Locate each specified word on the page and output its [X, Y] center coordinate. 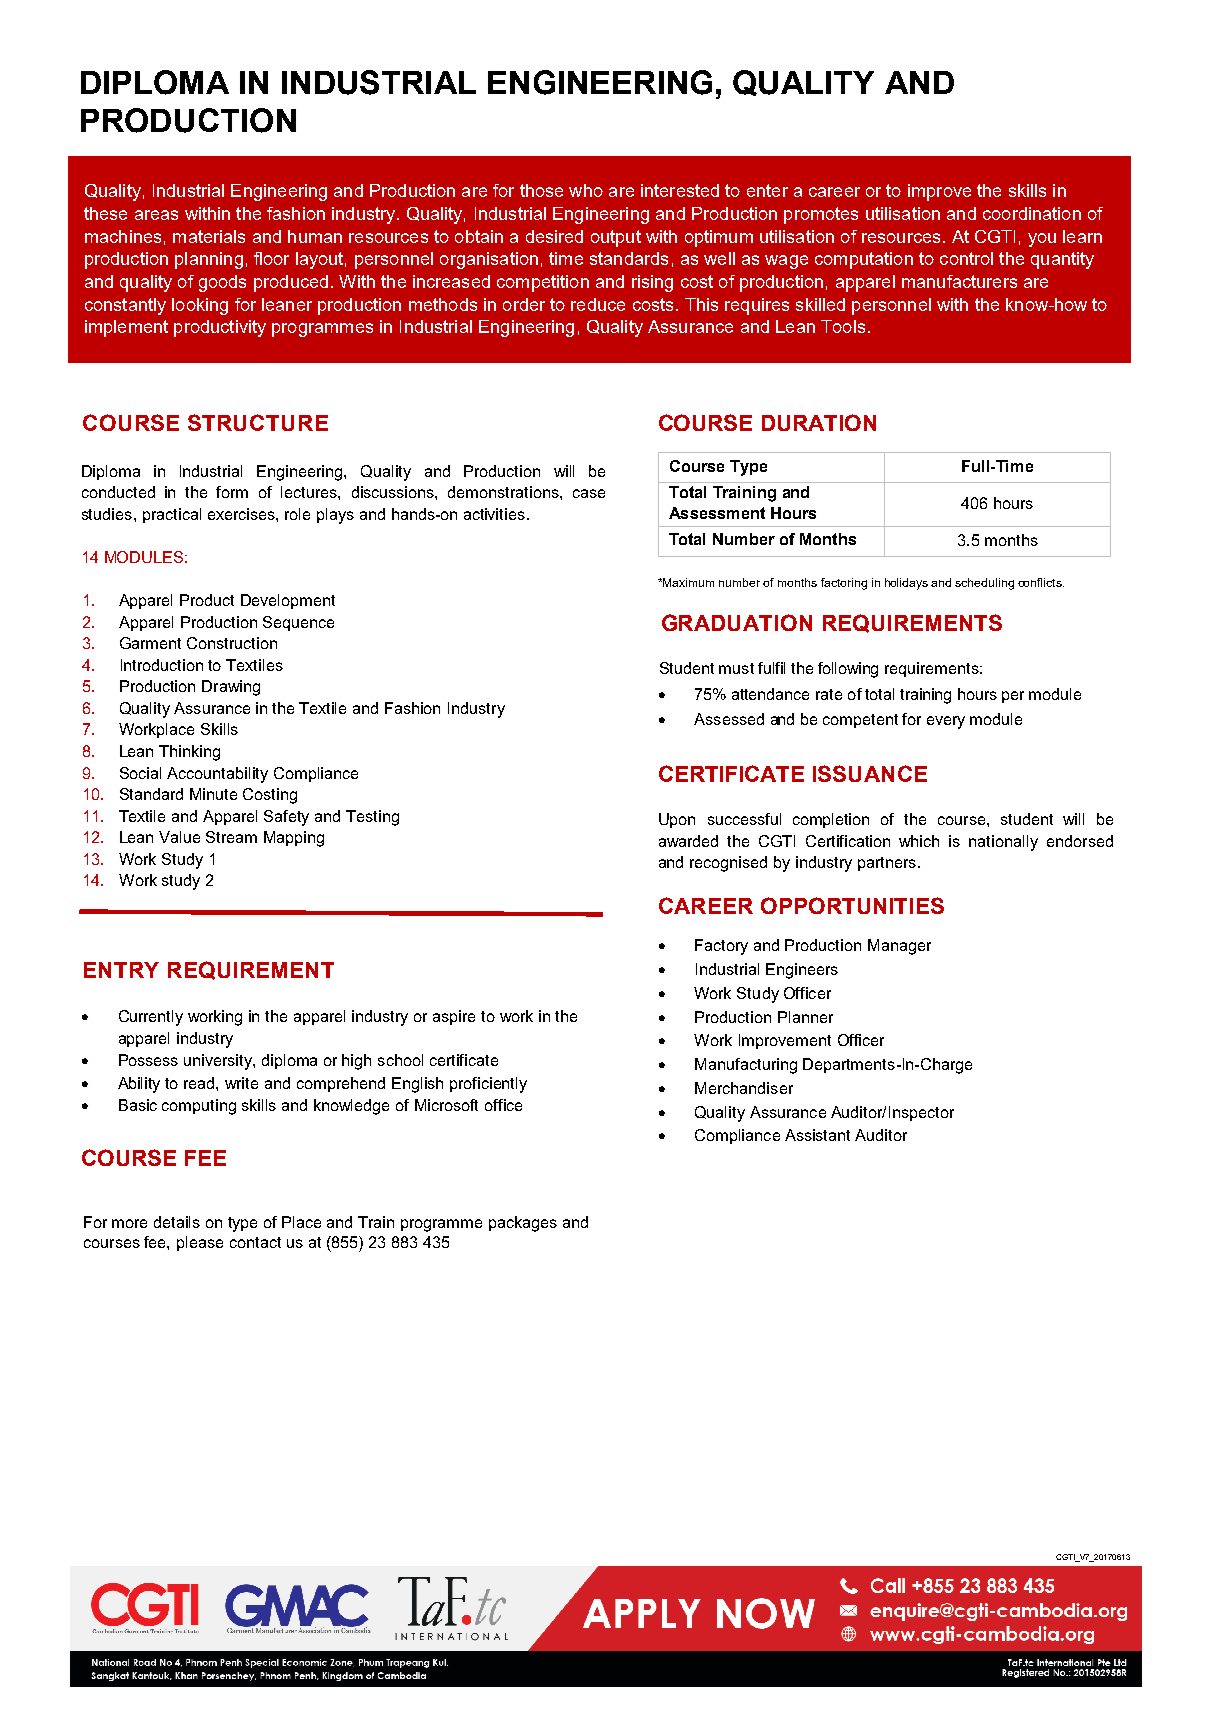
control [966, 258]
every [946, 722]
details [177, 1222]
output [616, 238]
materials [209, 236]
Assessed [729, 719]
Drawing [231, 688]
